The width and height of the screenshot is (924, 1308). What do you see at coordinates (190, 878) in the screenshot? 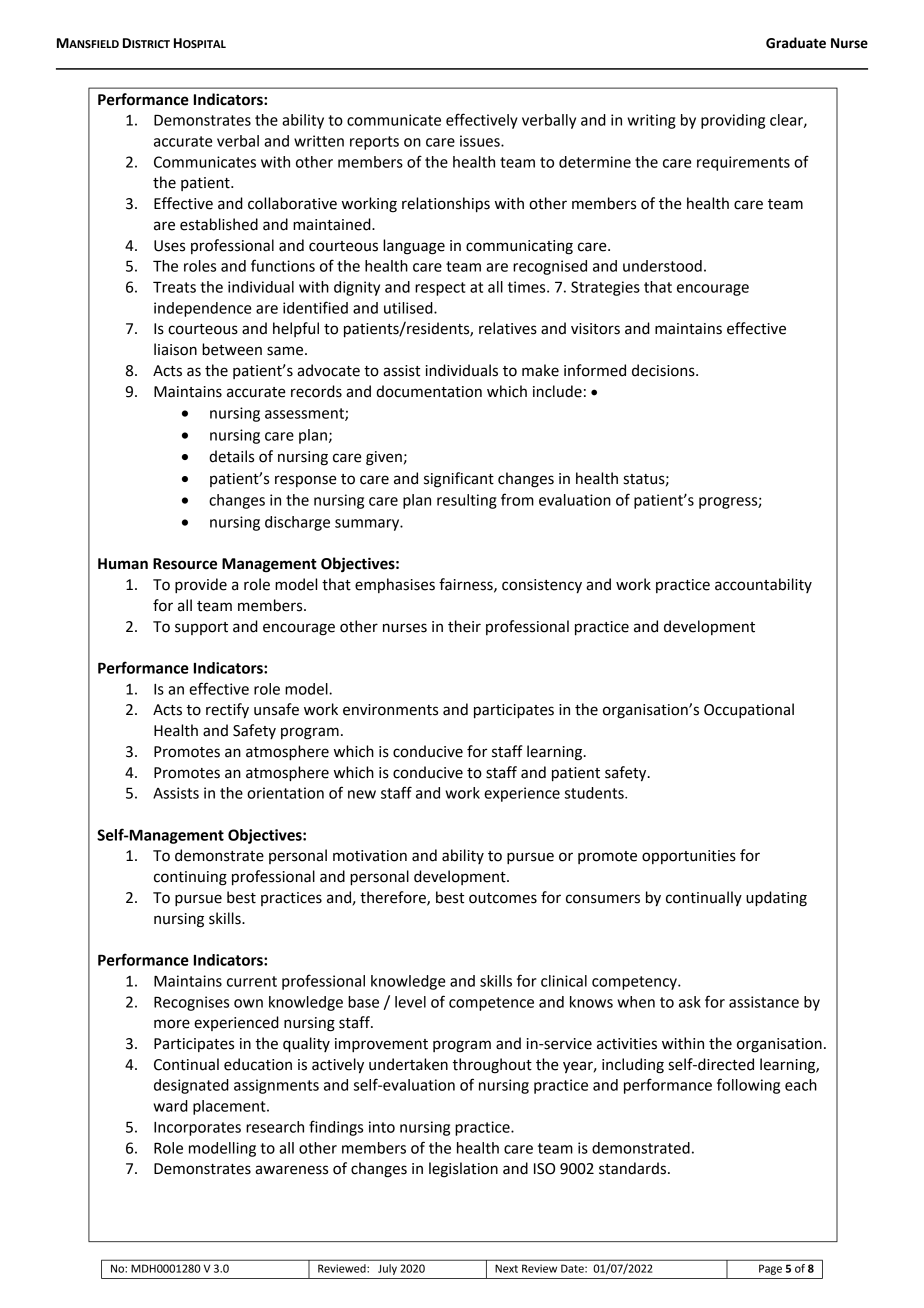
I see `continuing` at bounding box center [190, 878].
